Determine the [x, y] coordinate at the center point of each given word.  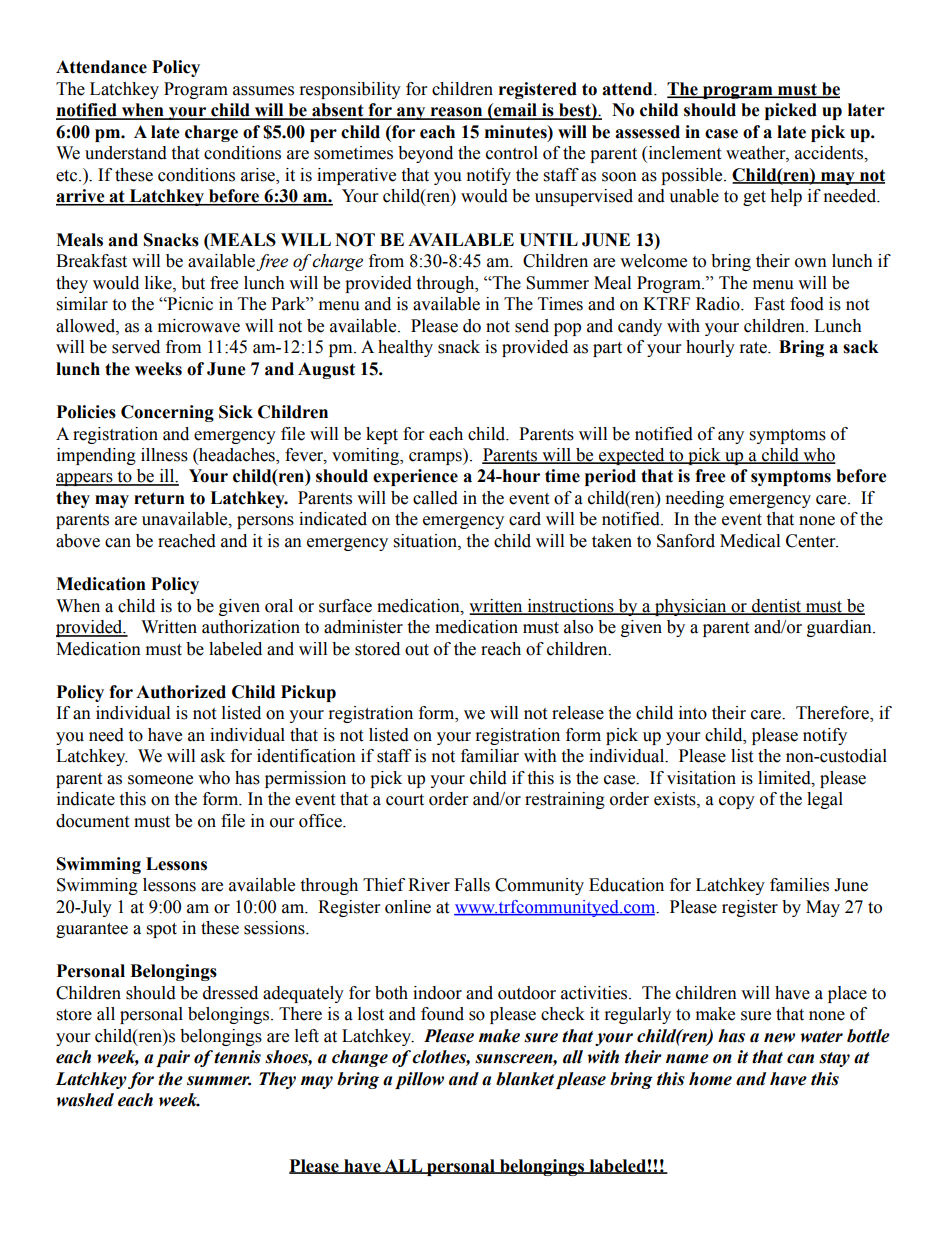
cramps [436, 458]
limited [785, 778]
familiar [490, 756]
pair [173, 1058]
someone [160, 780]
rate [754, 348]
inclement [683, 154]
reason [456, 113]
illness [164, 455]
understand [126, 153]
